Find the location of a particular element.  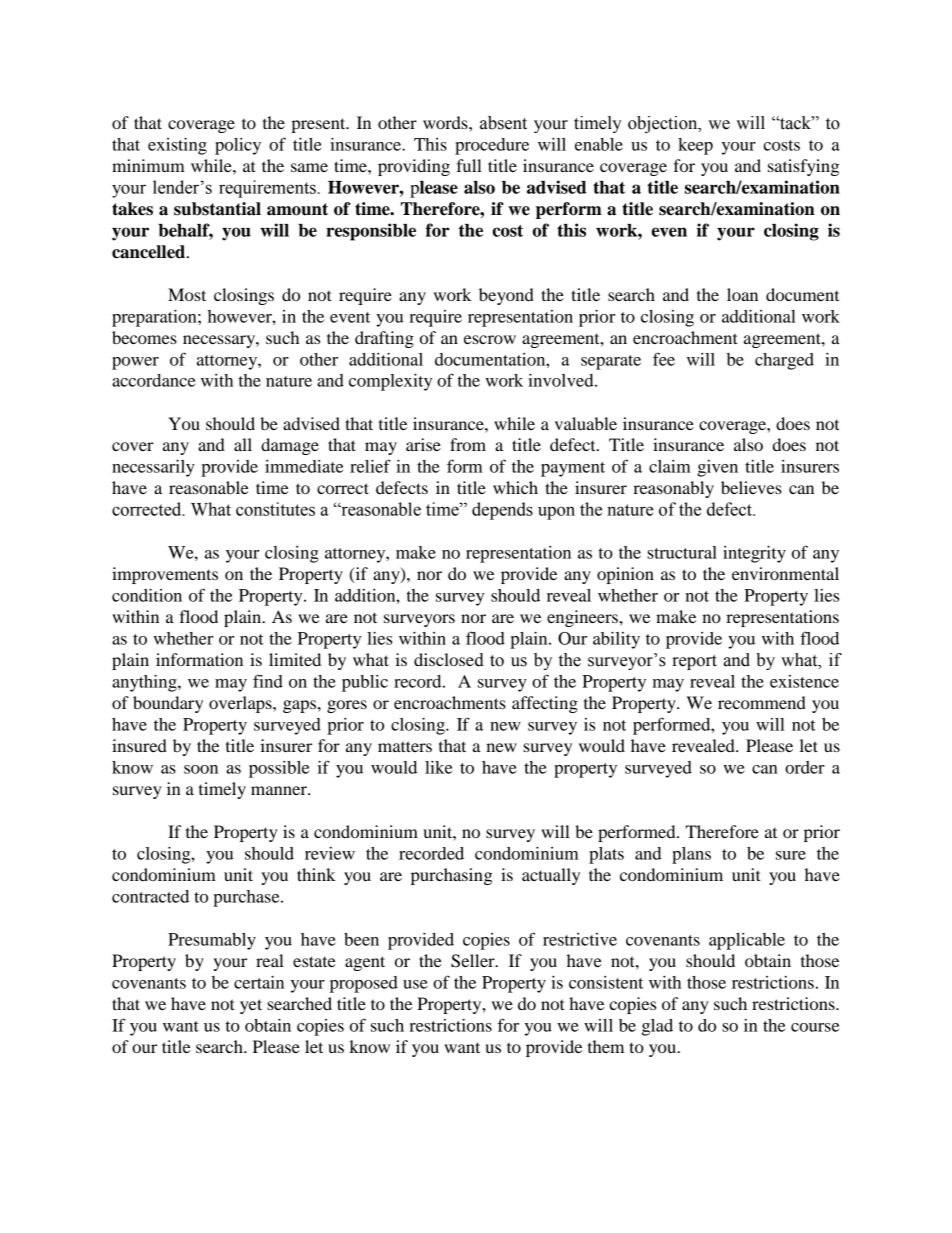

procedure is located at coordinates (492, 146).
